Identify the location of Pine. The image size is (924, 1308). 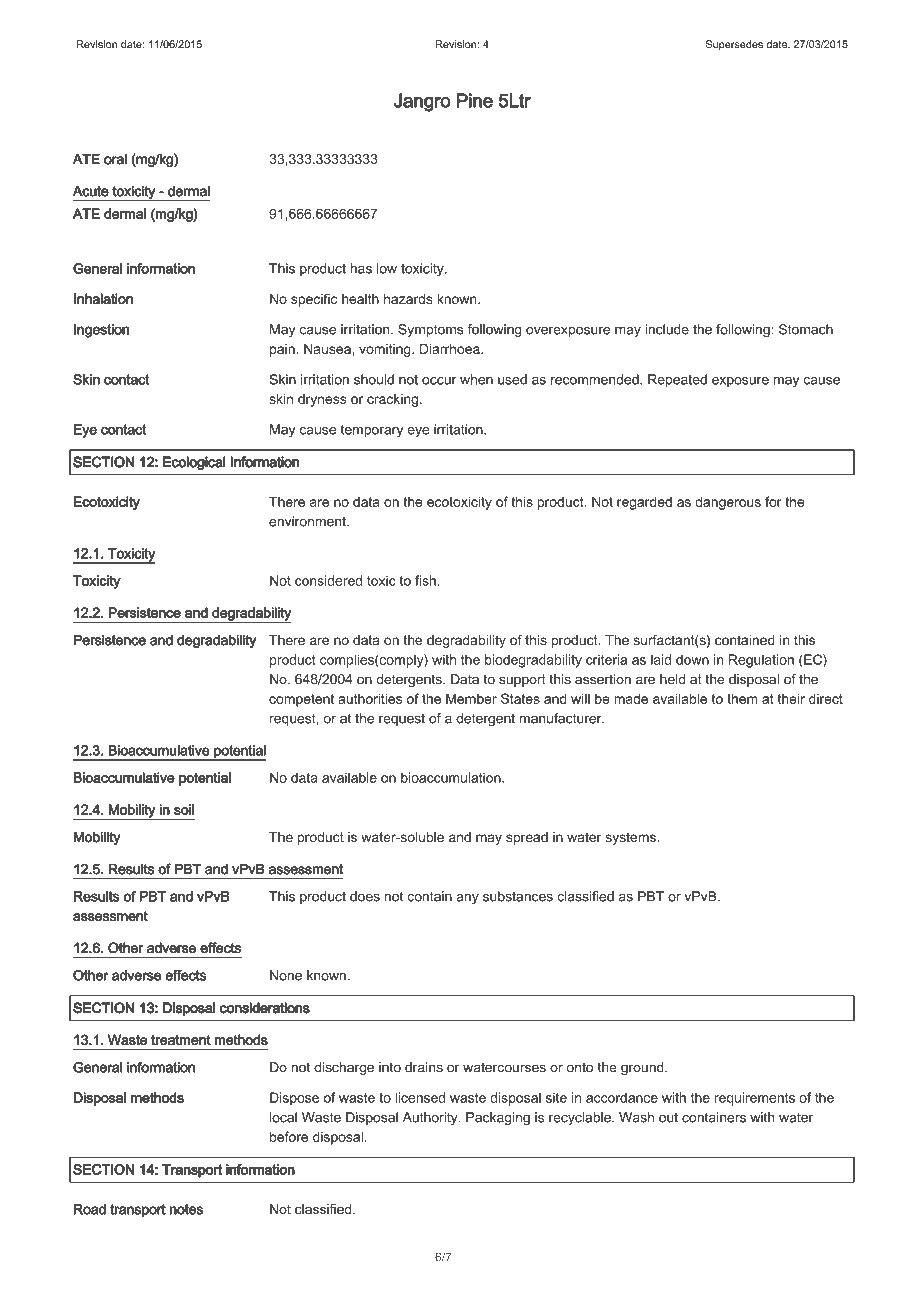
(475, 100).
